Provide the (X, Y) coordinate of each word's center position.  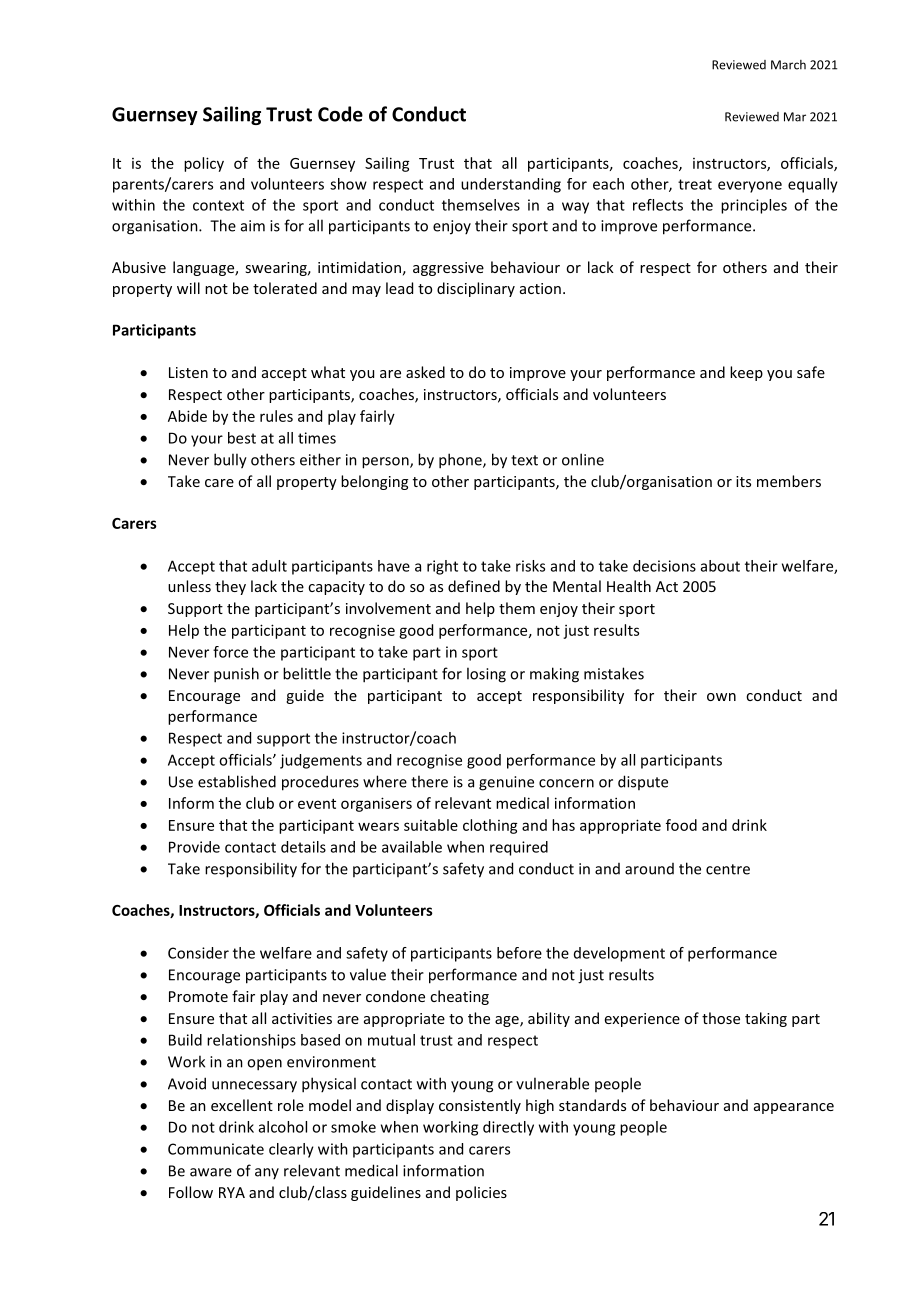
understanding (511, 185)
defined (474, 586)
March (788, 65)
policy (204, 164)
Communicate (216, 1149)
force (230, 652)
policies (481, 1193)
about (720, 566)
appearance (794, 1108)
